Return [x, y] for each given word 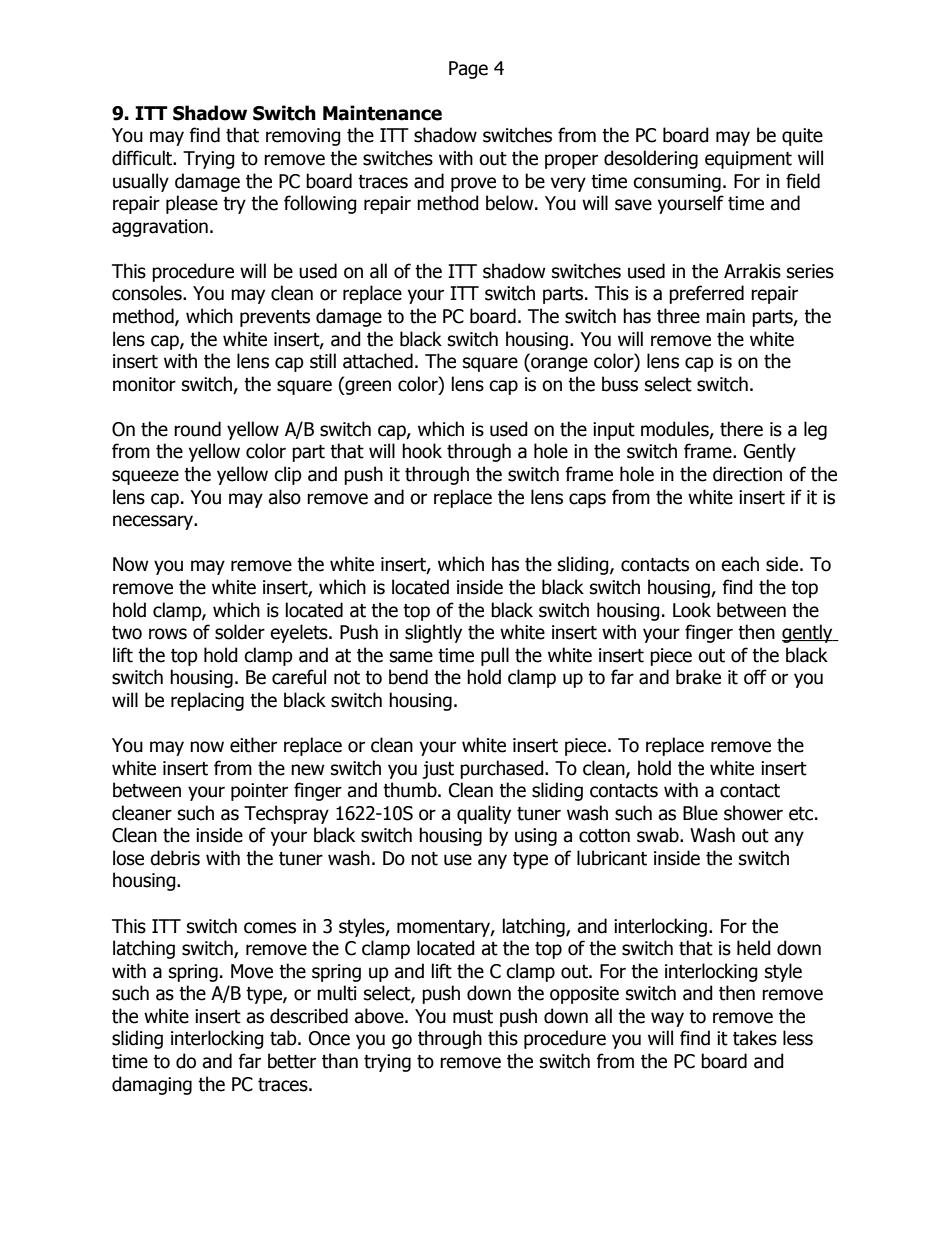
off [755, 677]
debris [175, 858]
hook [422, 451]
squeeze [145, 477]
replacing [207, 701]
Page [468, 70]
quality [484, 814]
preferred [706, 294]
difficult [143, 158]
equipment [748, 160]
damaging [152, 1085]
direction [747, 474]
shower [753, 813]
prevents [275, 318]
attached [378, 361]
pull [495, 656]
